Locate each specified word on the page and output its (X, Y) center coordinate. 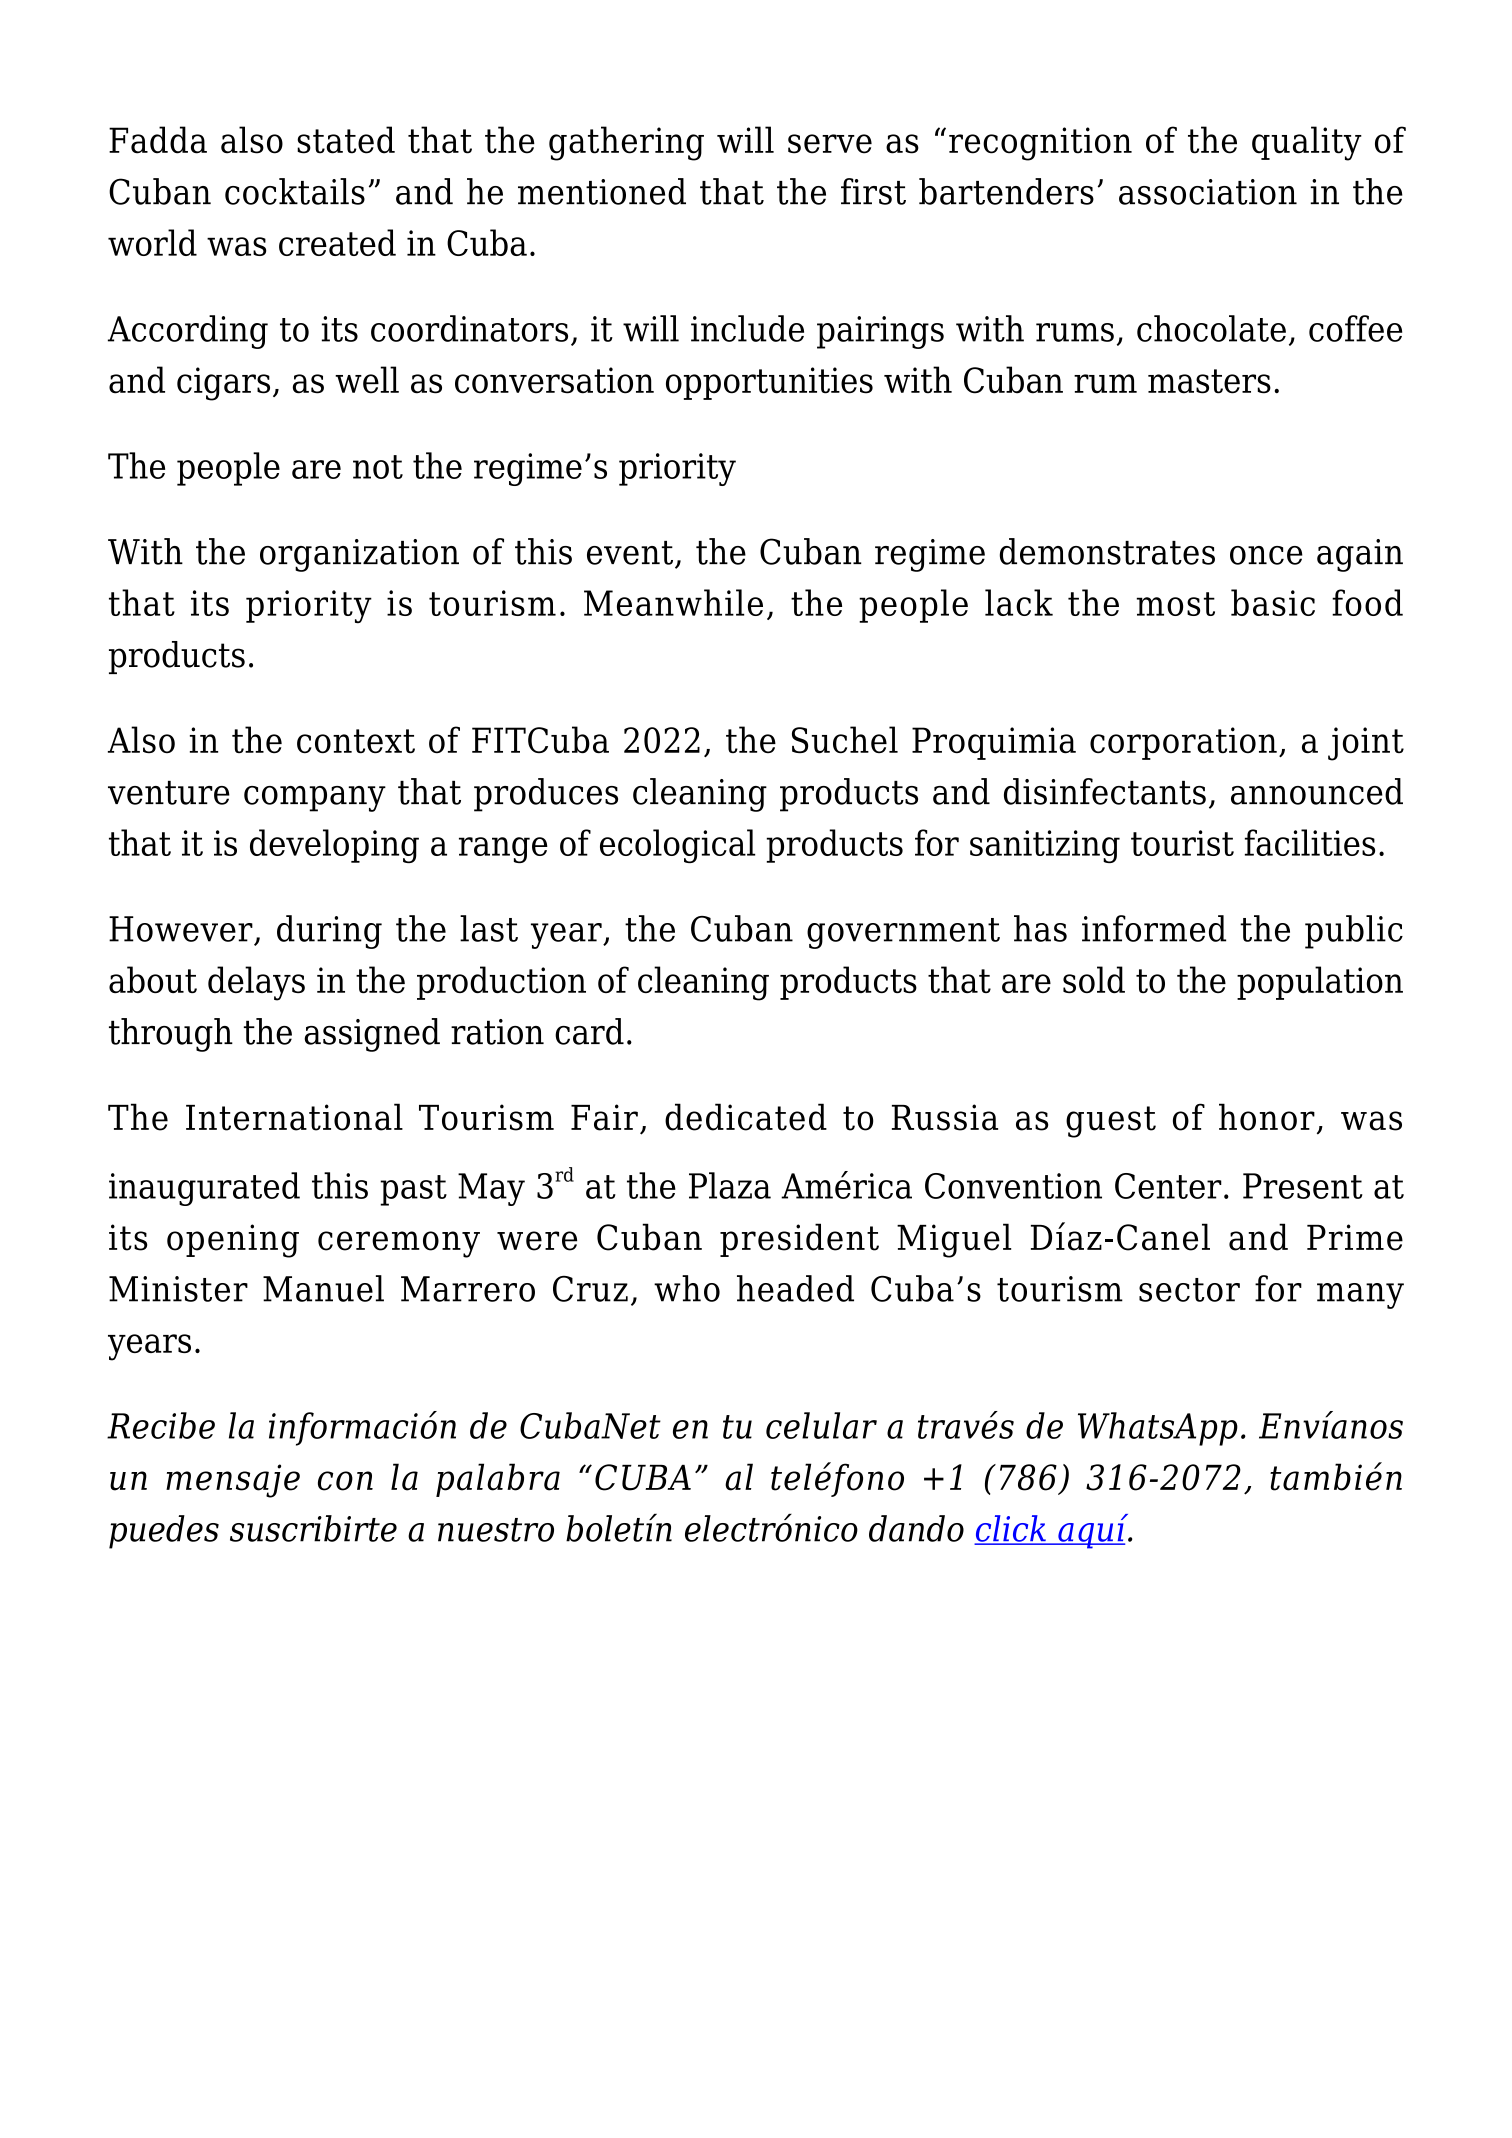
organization (359, 555)
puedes (164, 1532)
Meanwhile (673, 602)
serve (830, 144)
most (1176, 604)
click (1011, 1529)
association (1208, 192)
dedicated (746, 1117)
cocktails (295, 191)
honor (1267, 1117)
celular (821, 1425)
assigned (372, 1035)
